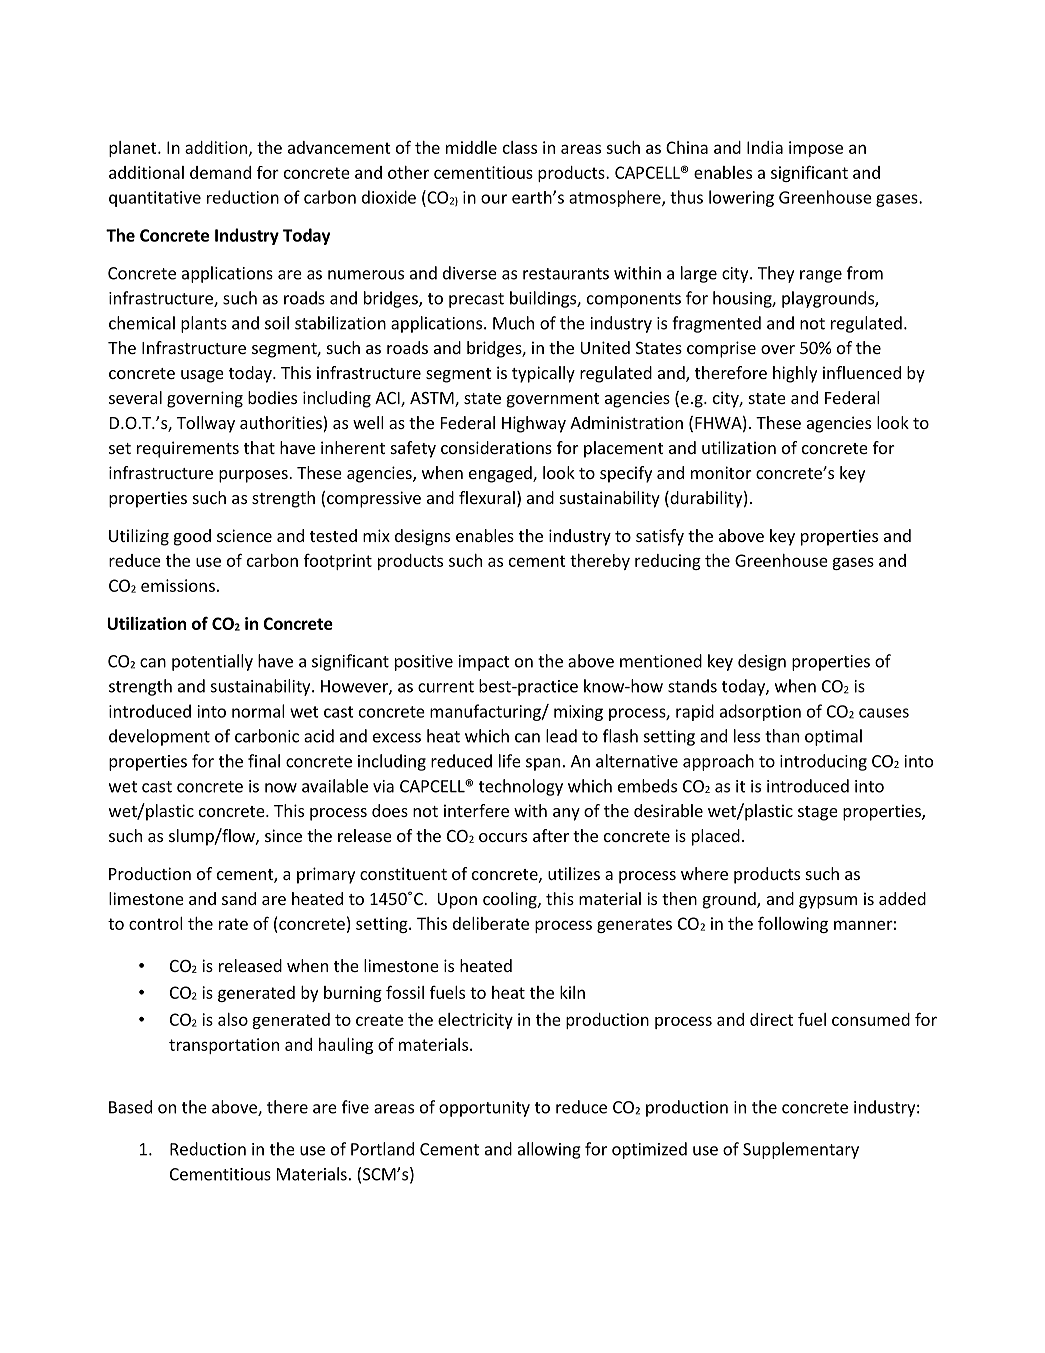  What do you see at coordinates (283, 835) in the page?
I see `since` at bounding box center [283, 835].
